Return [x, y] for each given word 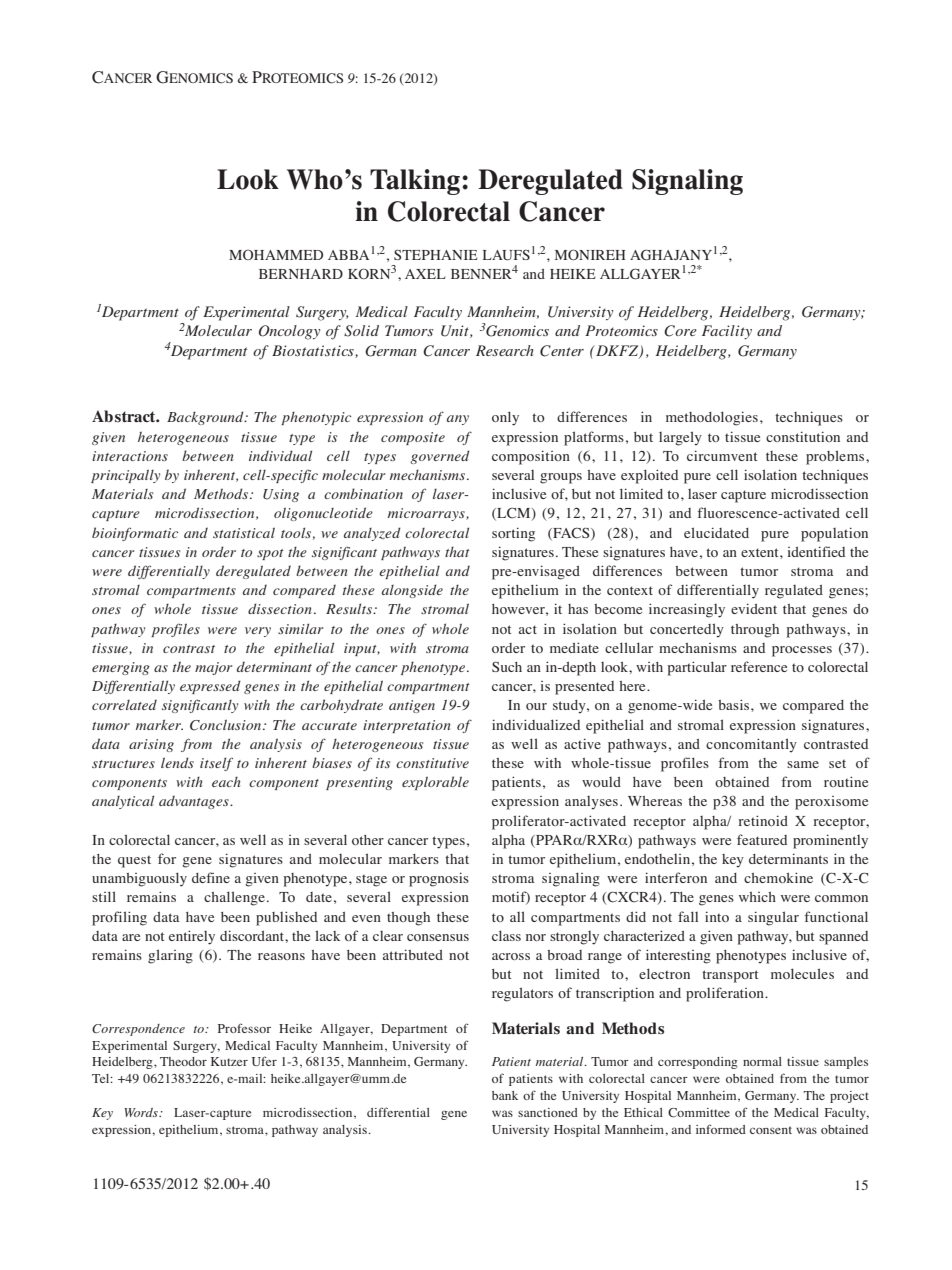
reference [759, 666]
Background [206, 418]
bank [505, 1095]
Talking [415, 182]
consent [771, 1130]
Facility [727, 332]
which [757, 897]
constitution [803, 436]
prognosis [439, 879]
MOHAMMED [276, 254]
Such [507, 666]
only [505, 418]
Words [142, 1112]
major [213, 668]
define [211, 877]
